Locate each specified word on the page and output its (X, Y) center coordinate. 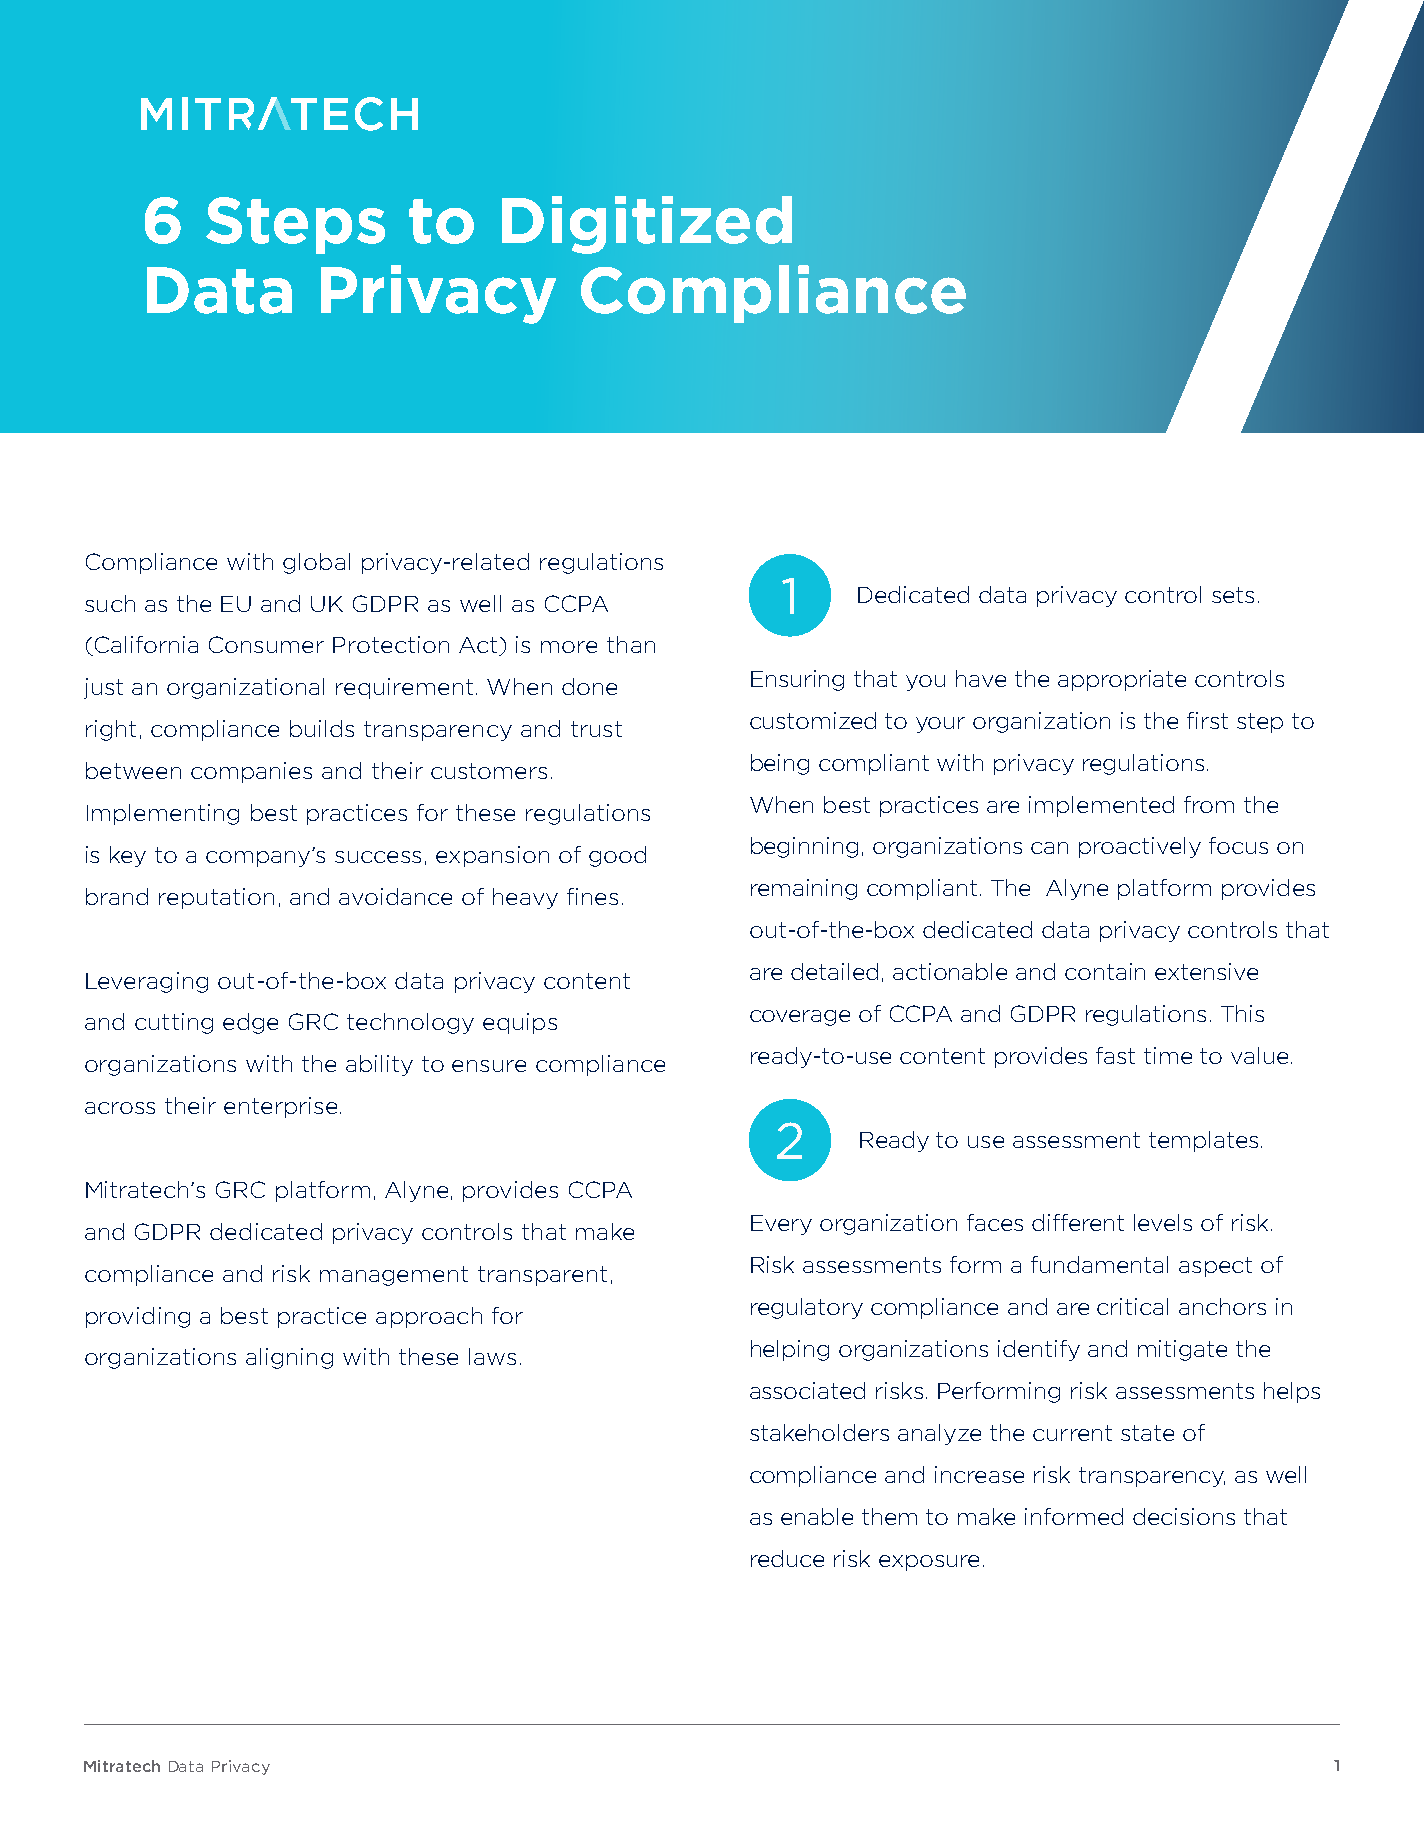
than (631, 644)
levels (1163, 1222)
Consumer (266, 644)
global (316, 563)
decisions (1184, 1516)
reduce (787, 1558)
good (617, 856)
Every (781, 1225)
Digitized (647, 225)
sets (1233, 595)
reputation (216, 898)
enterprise (280, 1107)
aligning (289, 1358)
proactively (1140, 847)
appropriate (1122, 680)
